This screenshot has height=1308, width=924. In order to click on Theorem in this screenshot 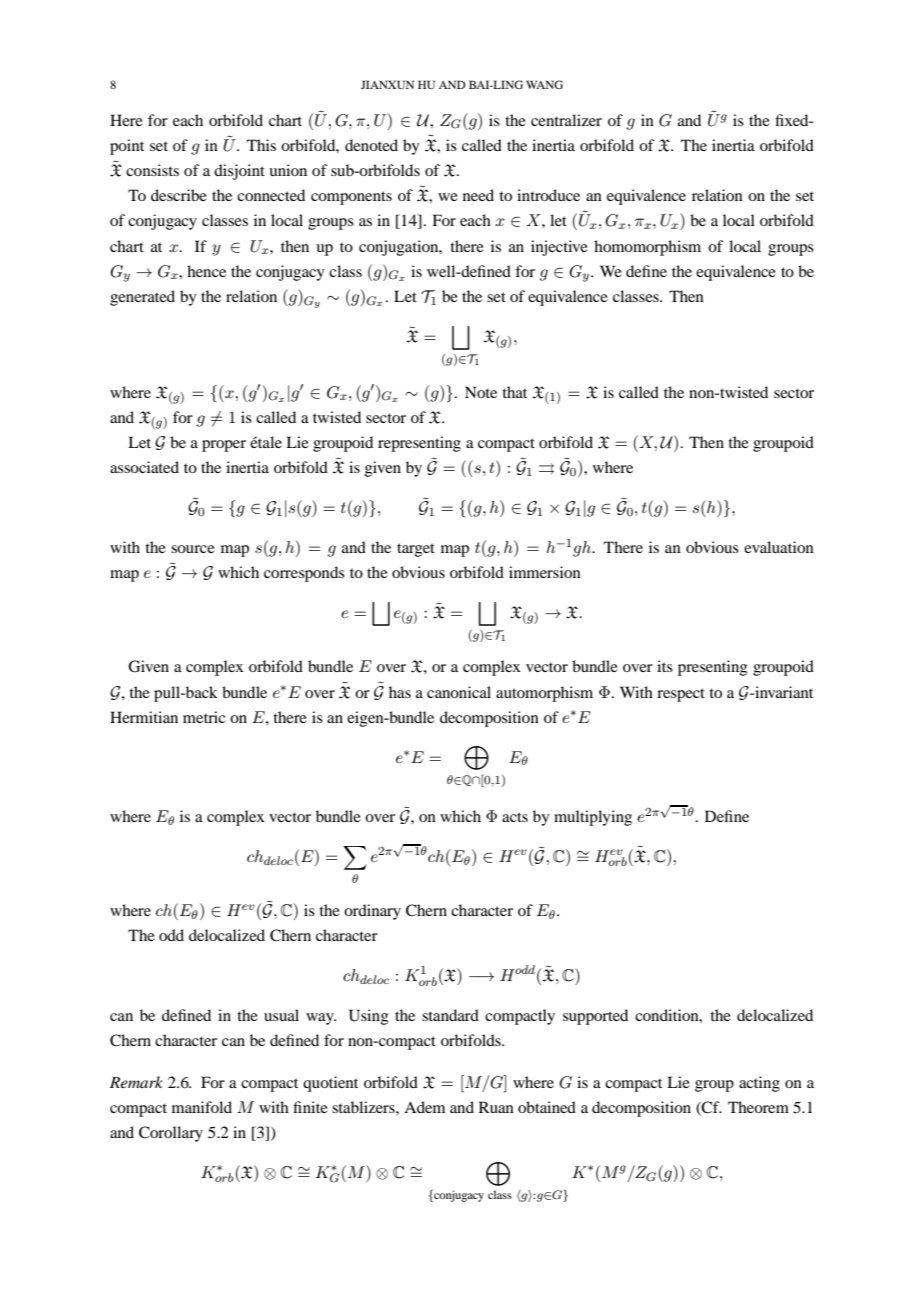, I will do `click(758, 1107)`.
